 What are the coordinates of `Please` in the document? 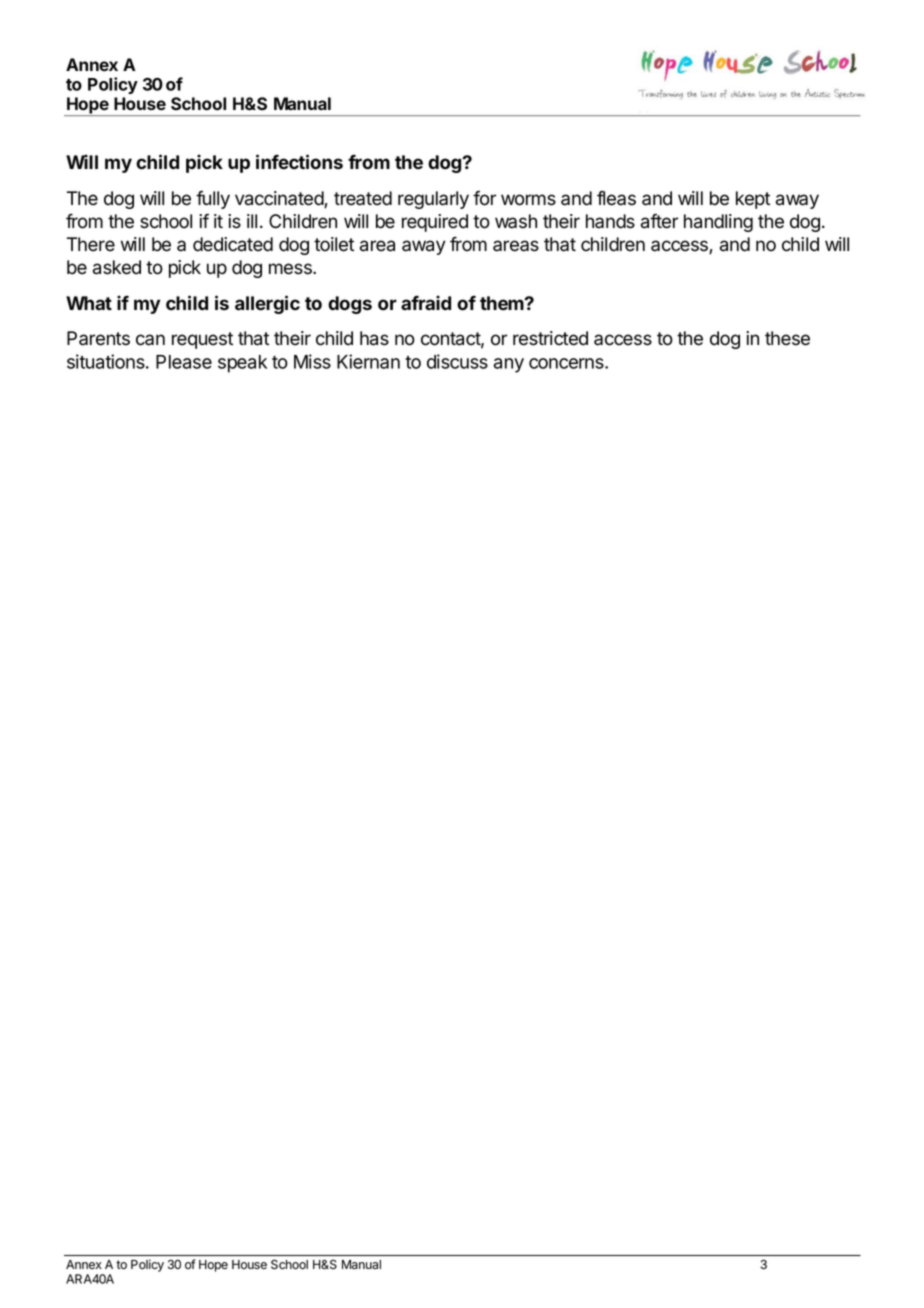 It's located at (184, 362).
